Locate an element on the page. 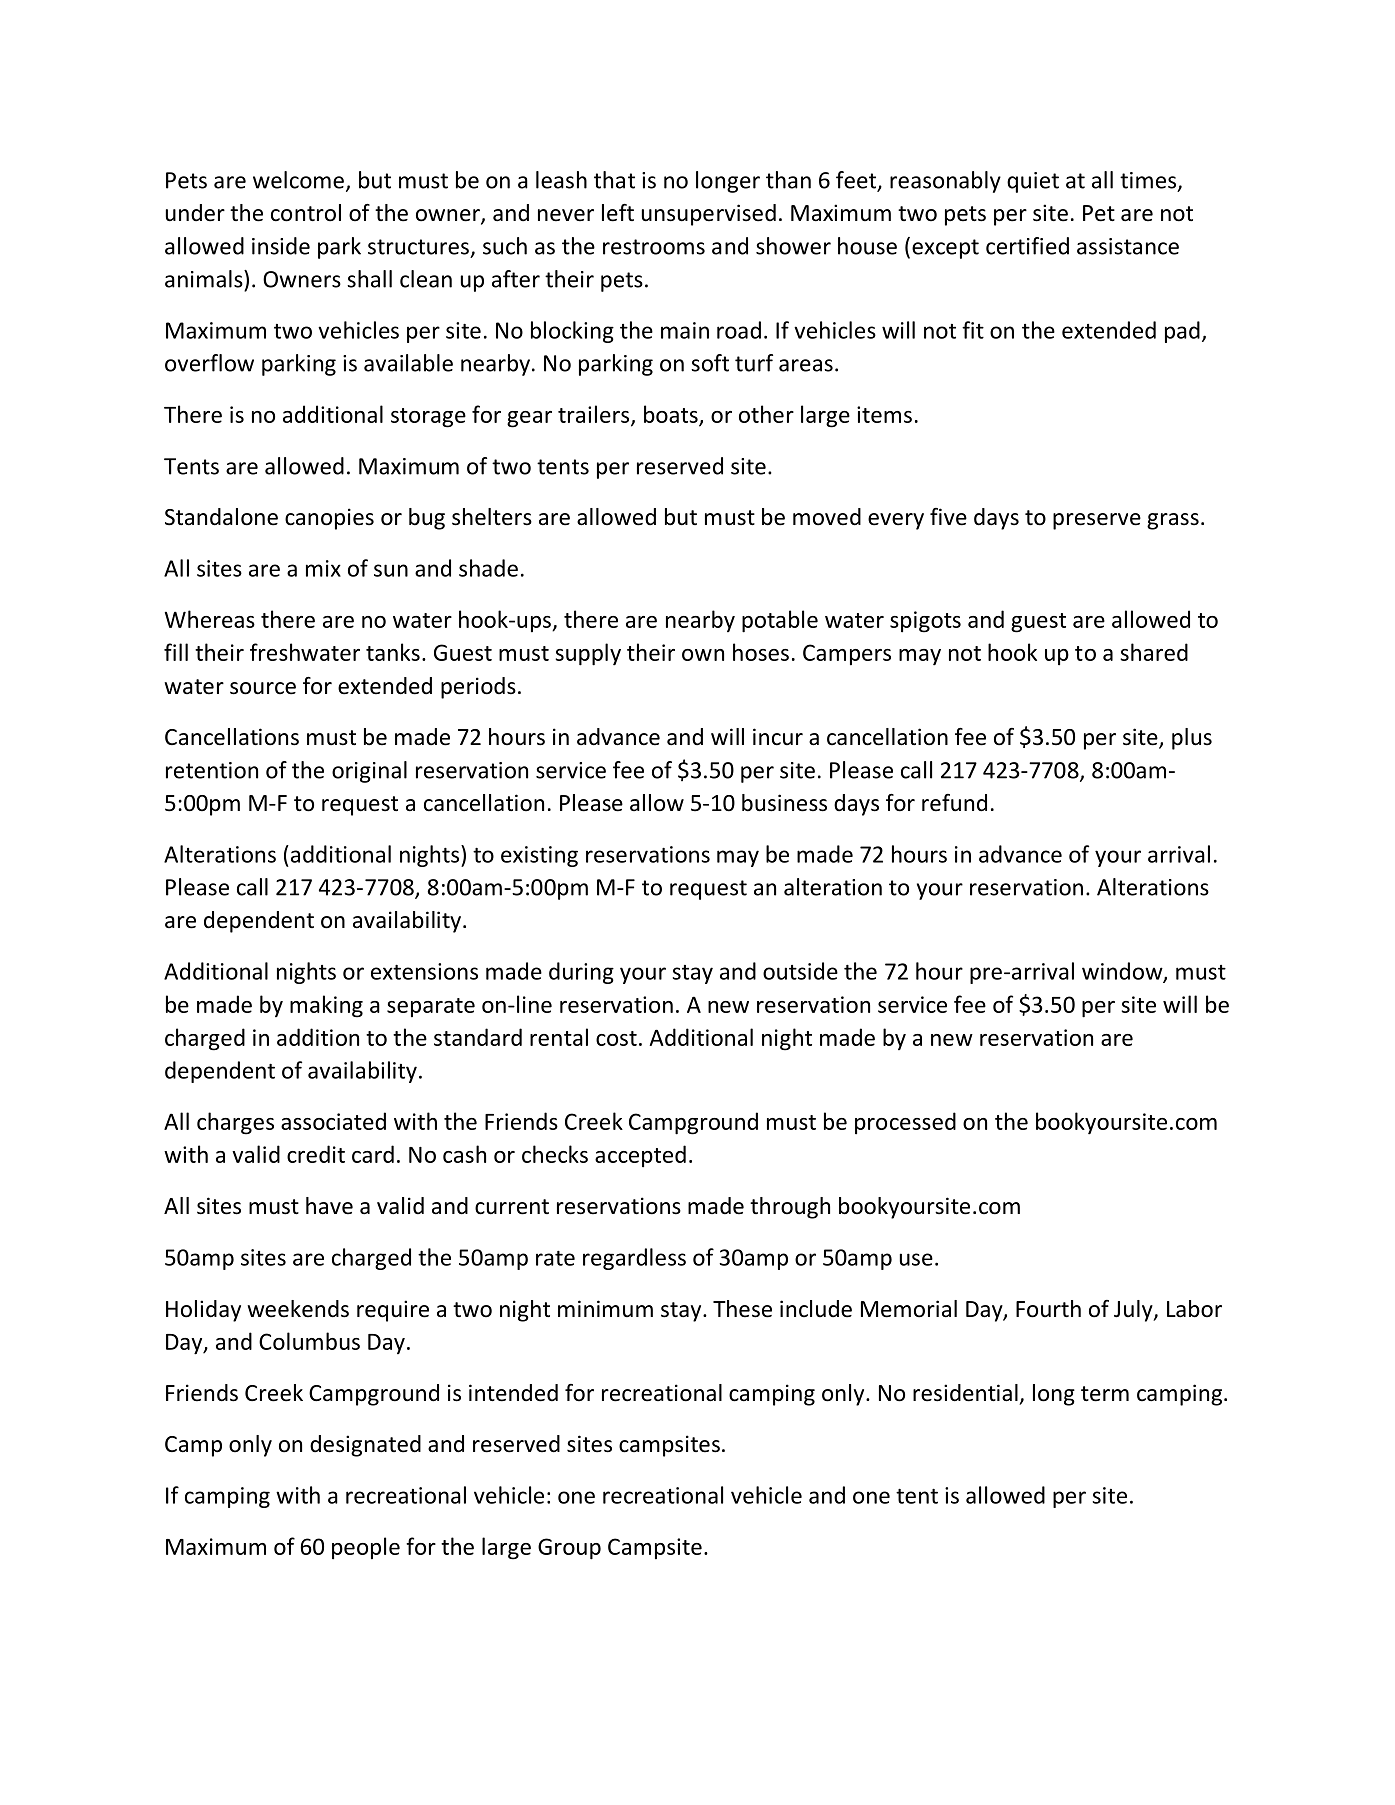 The width and height of the page is (1395, 1805). certified is located at coordinates (1027, 246).
